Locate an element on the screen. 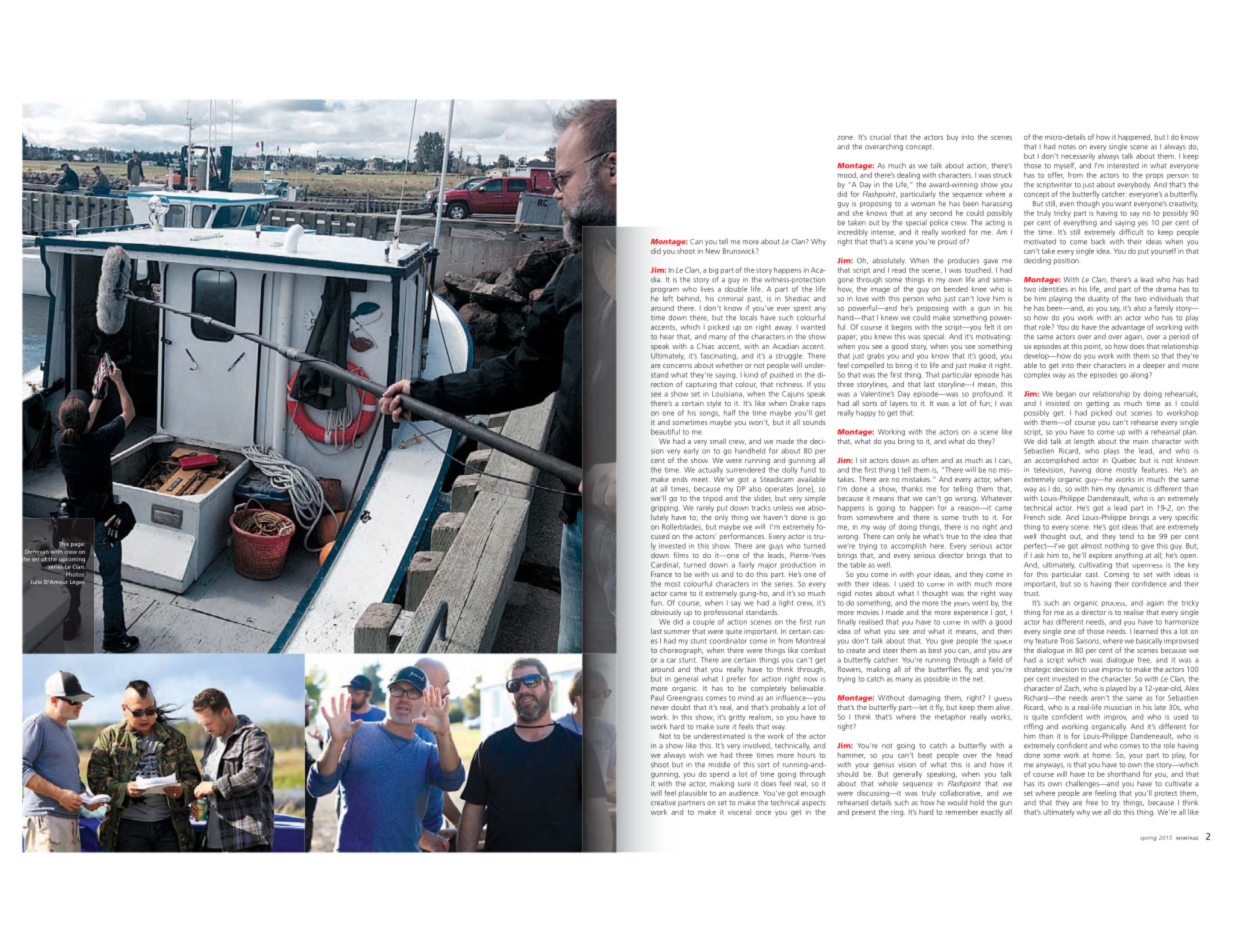 The image size is (1233, 952). program is located at coordinates (665, 292).
